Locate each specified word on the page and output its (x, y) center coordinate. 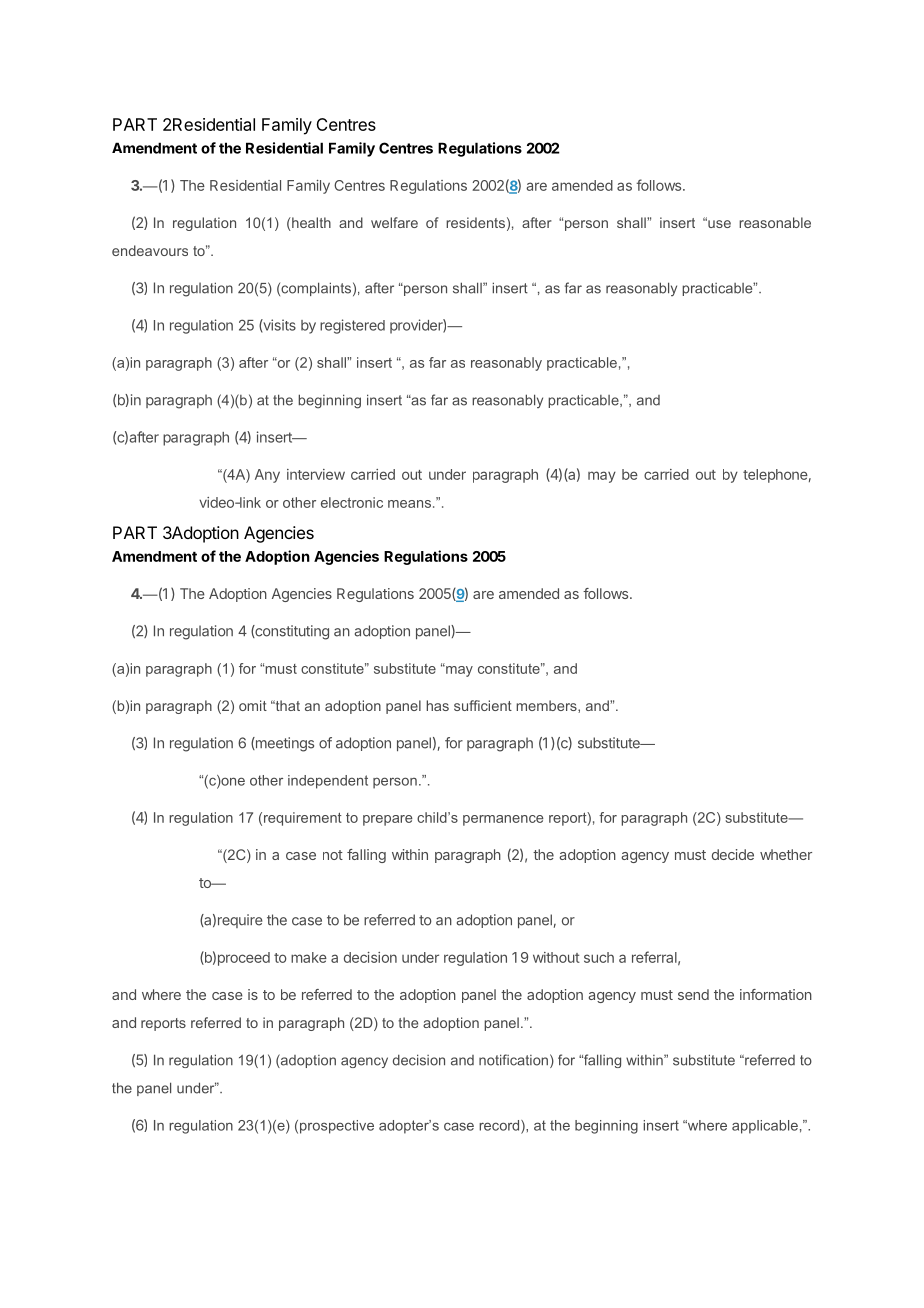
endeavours (150, 250)
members (547, 706)
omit (253, 705)
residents (475, 222)
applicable (765, 1127)
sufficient (483, 705)
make (309, 957)
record (500, 1125)
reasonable (775, 222)
